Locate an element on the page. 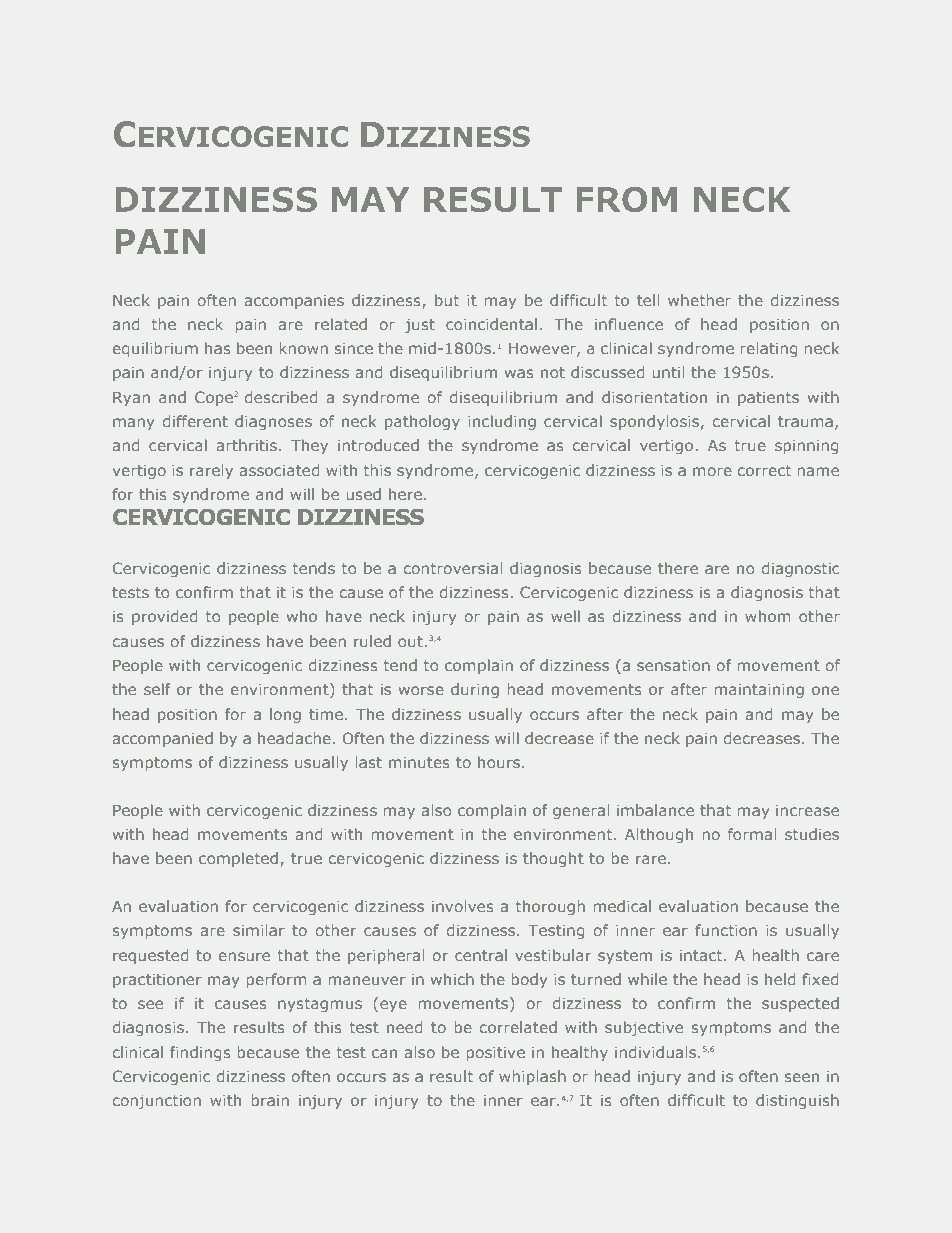 This image has height=1233, width=952. formal is located at coordinates (752, 834).
